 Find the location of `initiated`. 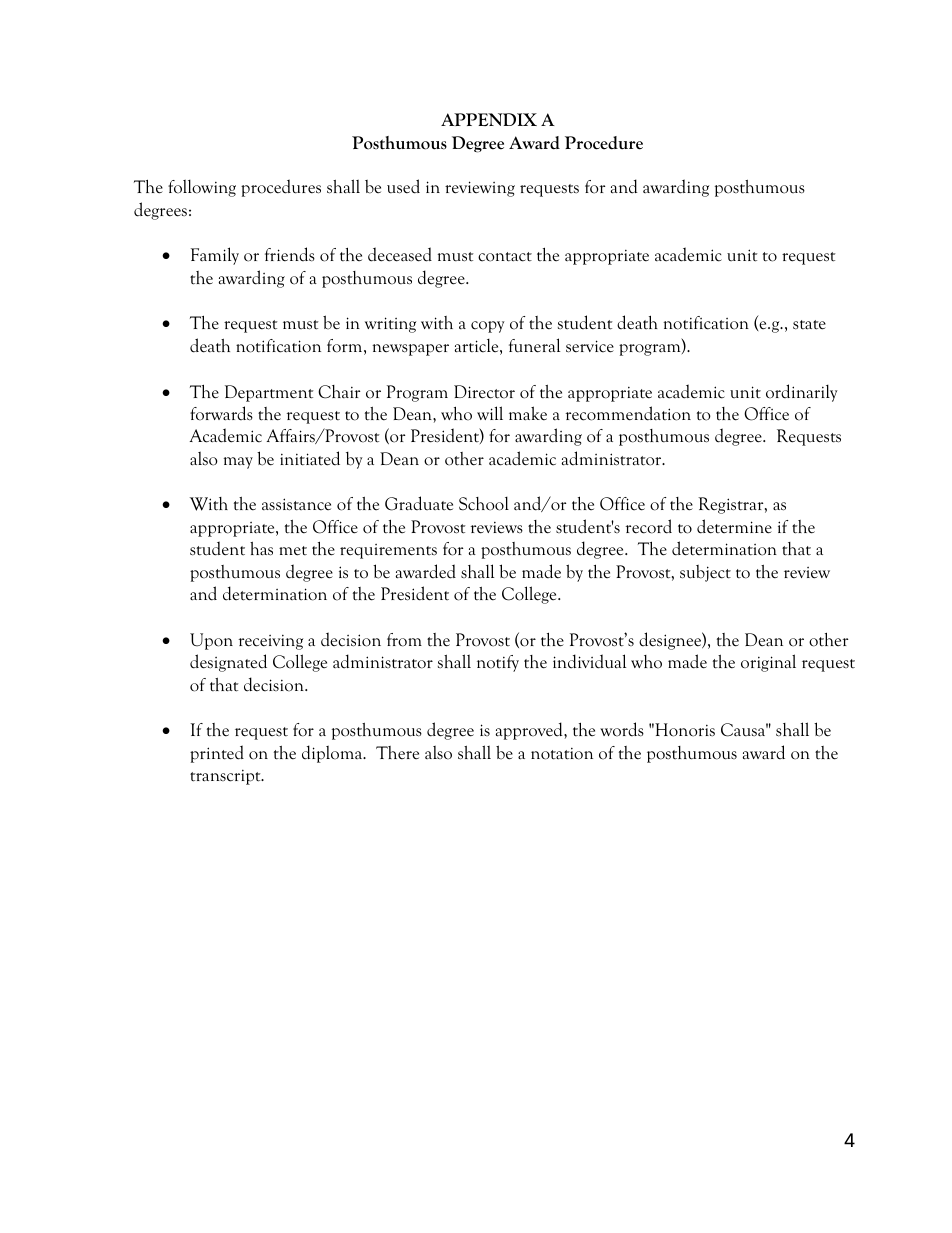

initiated is located at coordinates (310, 458).
